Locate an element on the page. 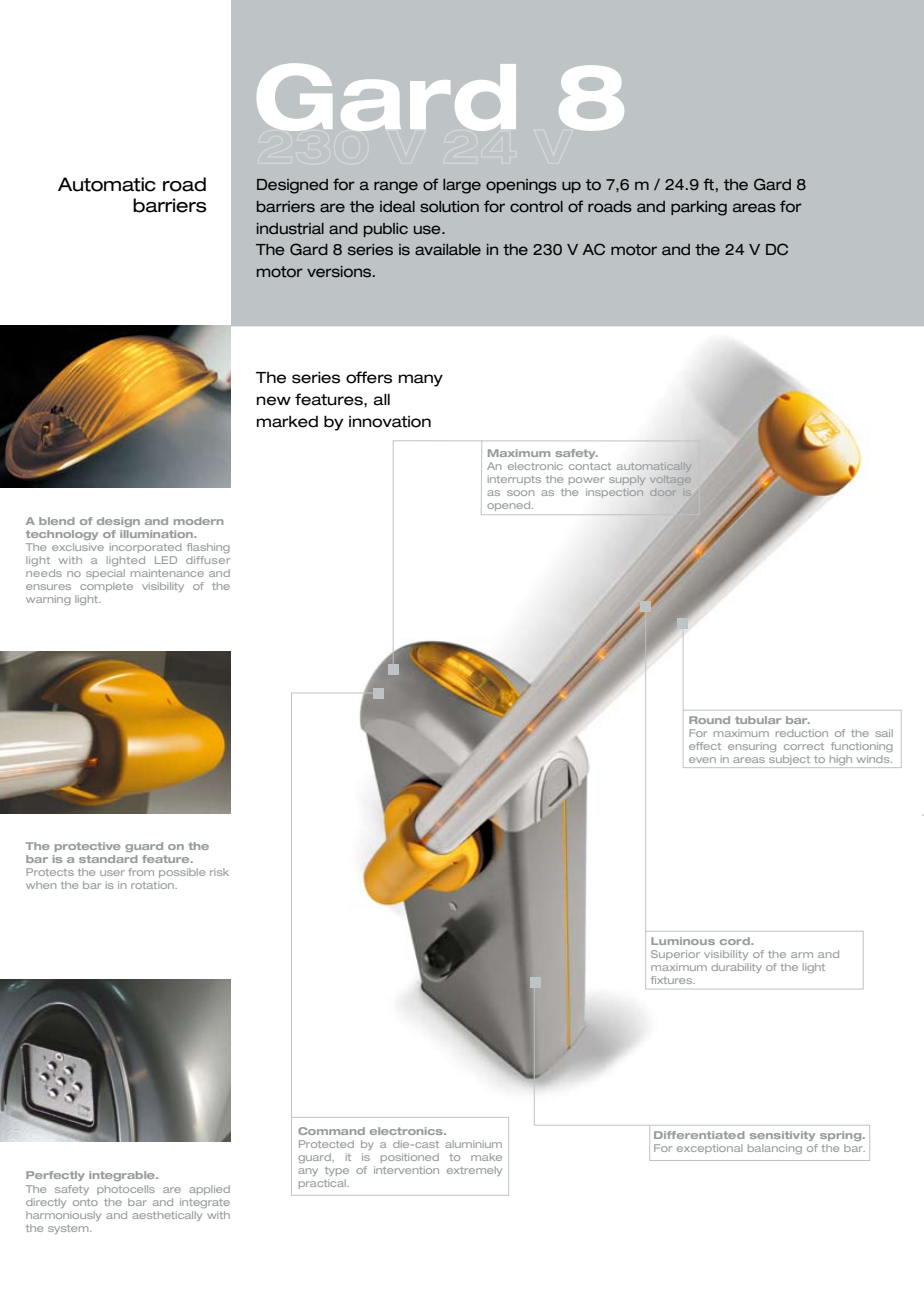  door is located at coordinates (663, 493).
